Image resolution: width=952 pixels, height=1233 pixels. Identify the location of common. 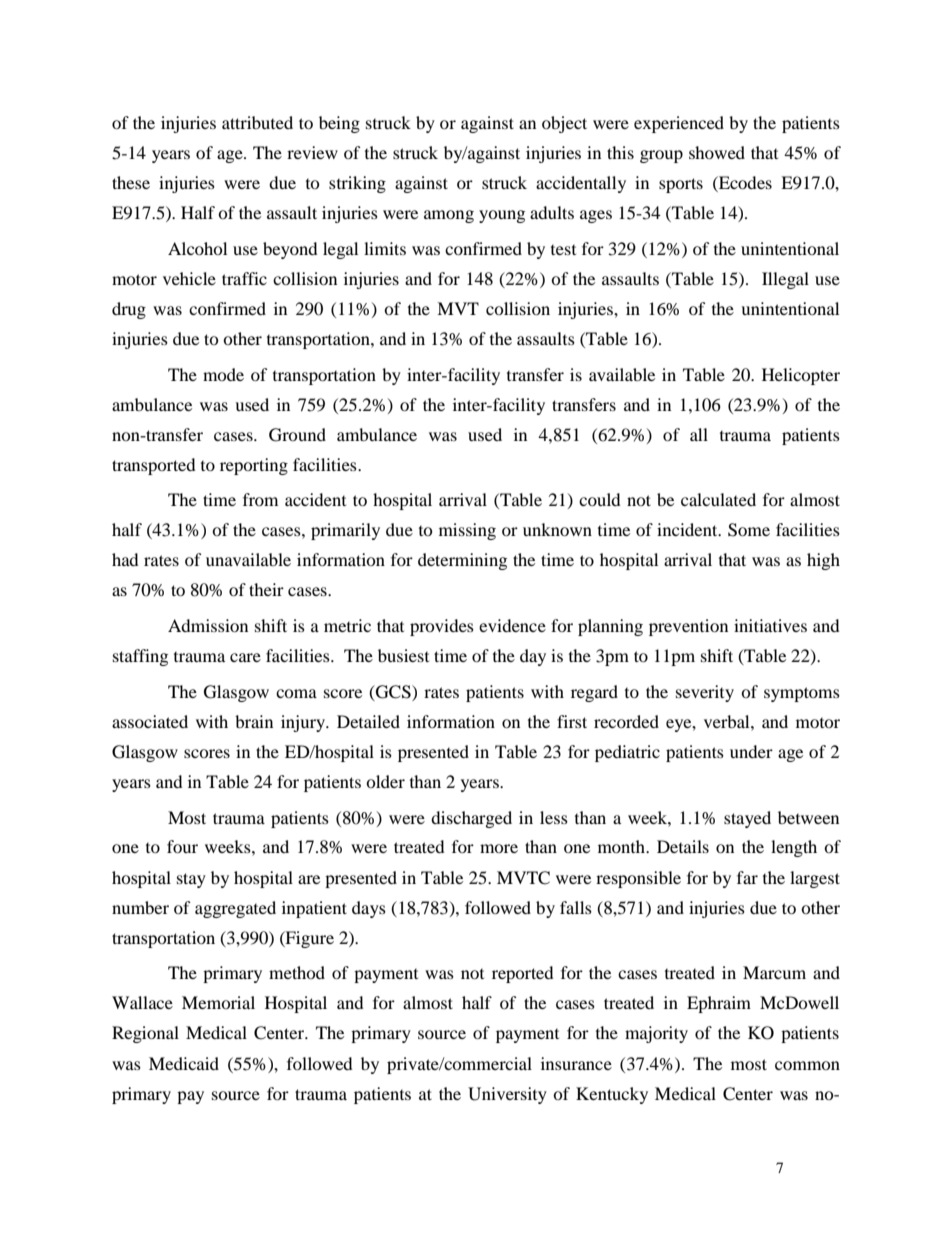
(807, 1065).
